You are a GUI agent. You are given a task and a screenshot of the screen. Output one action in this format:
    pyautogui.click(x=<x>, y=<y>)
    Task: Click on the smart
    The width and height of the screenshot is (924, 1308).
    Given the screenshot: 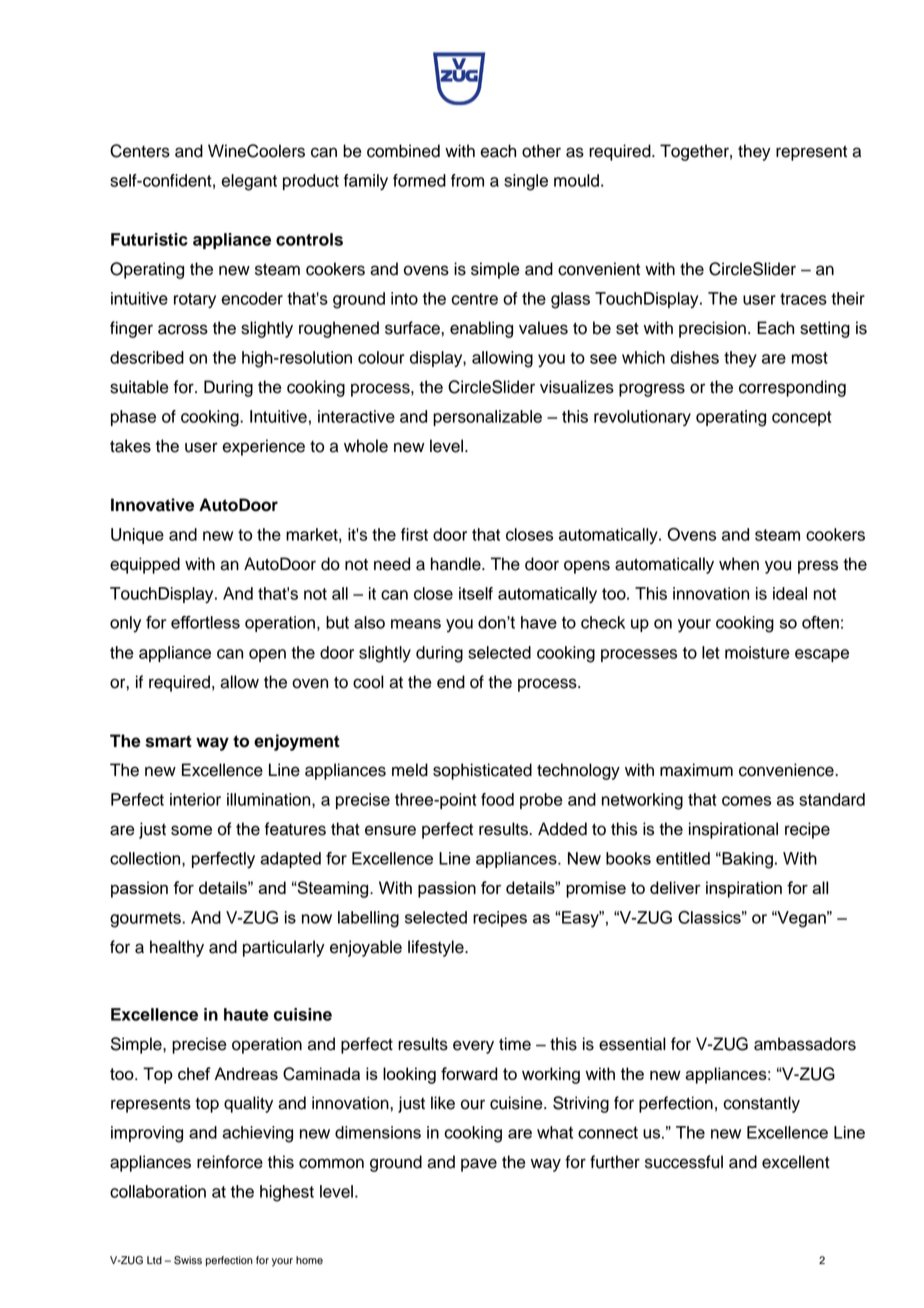 What is the action you would take?
    pyautogui.click(x=169, y=741)
